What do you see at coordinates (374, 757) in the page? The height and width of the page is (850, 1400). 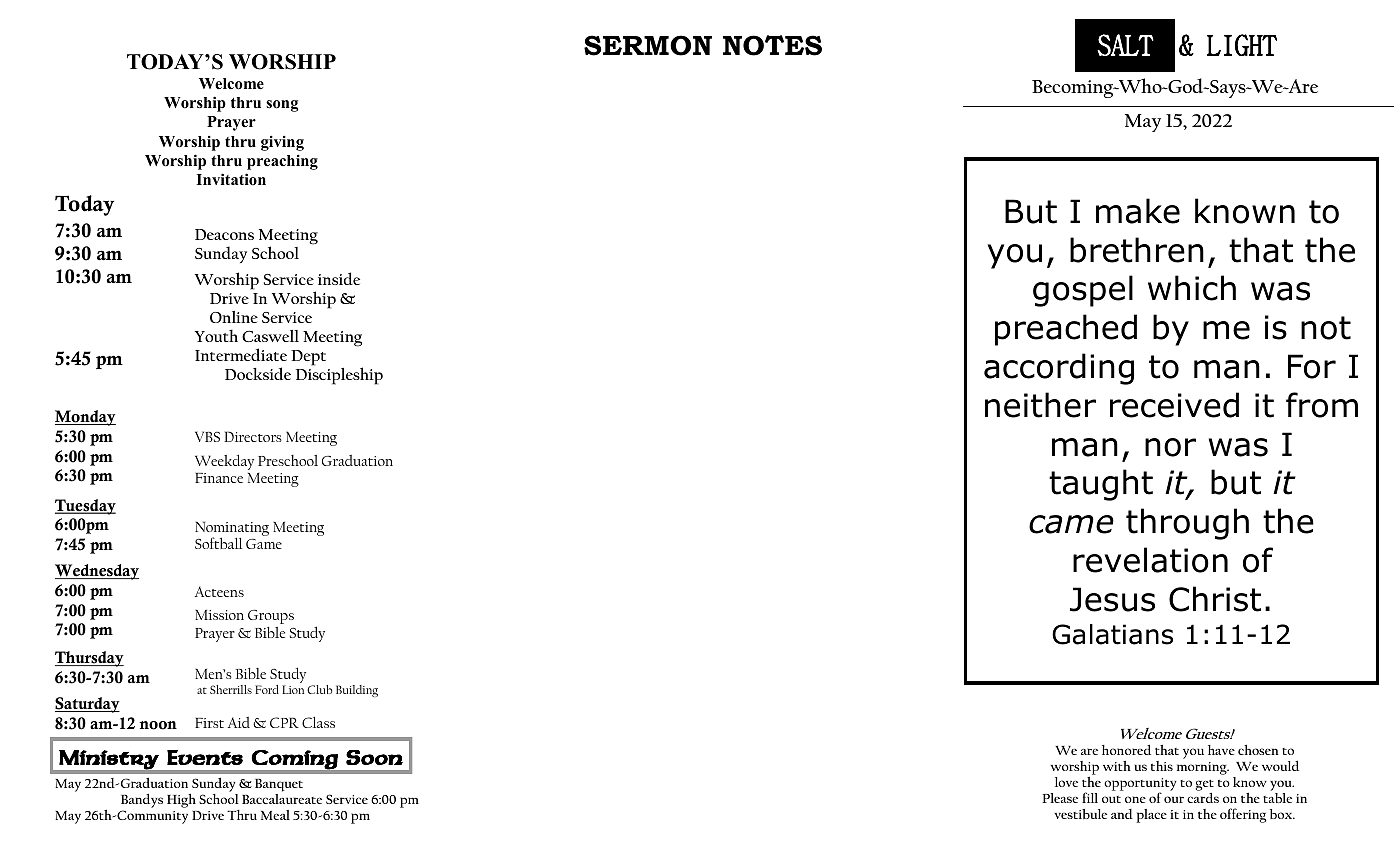 I see `Soon` at bounding box center [374, 757].
